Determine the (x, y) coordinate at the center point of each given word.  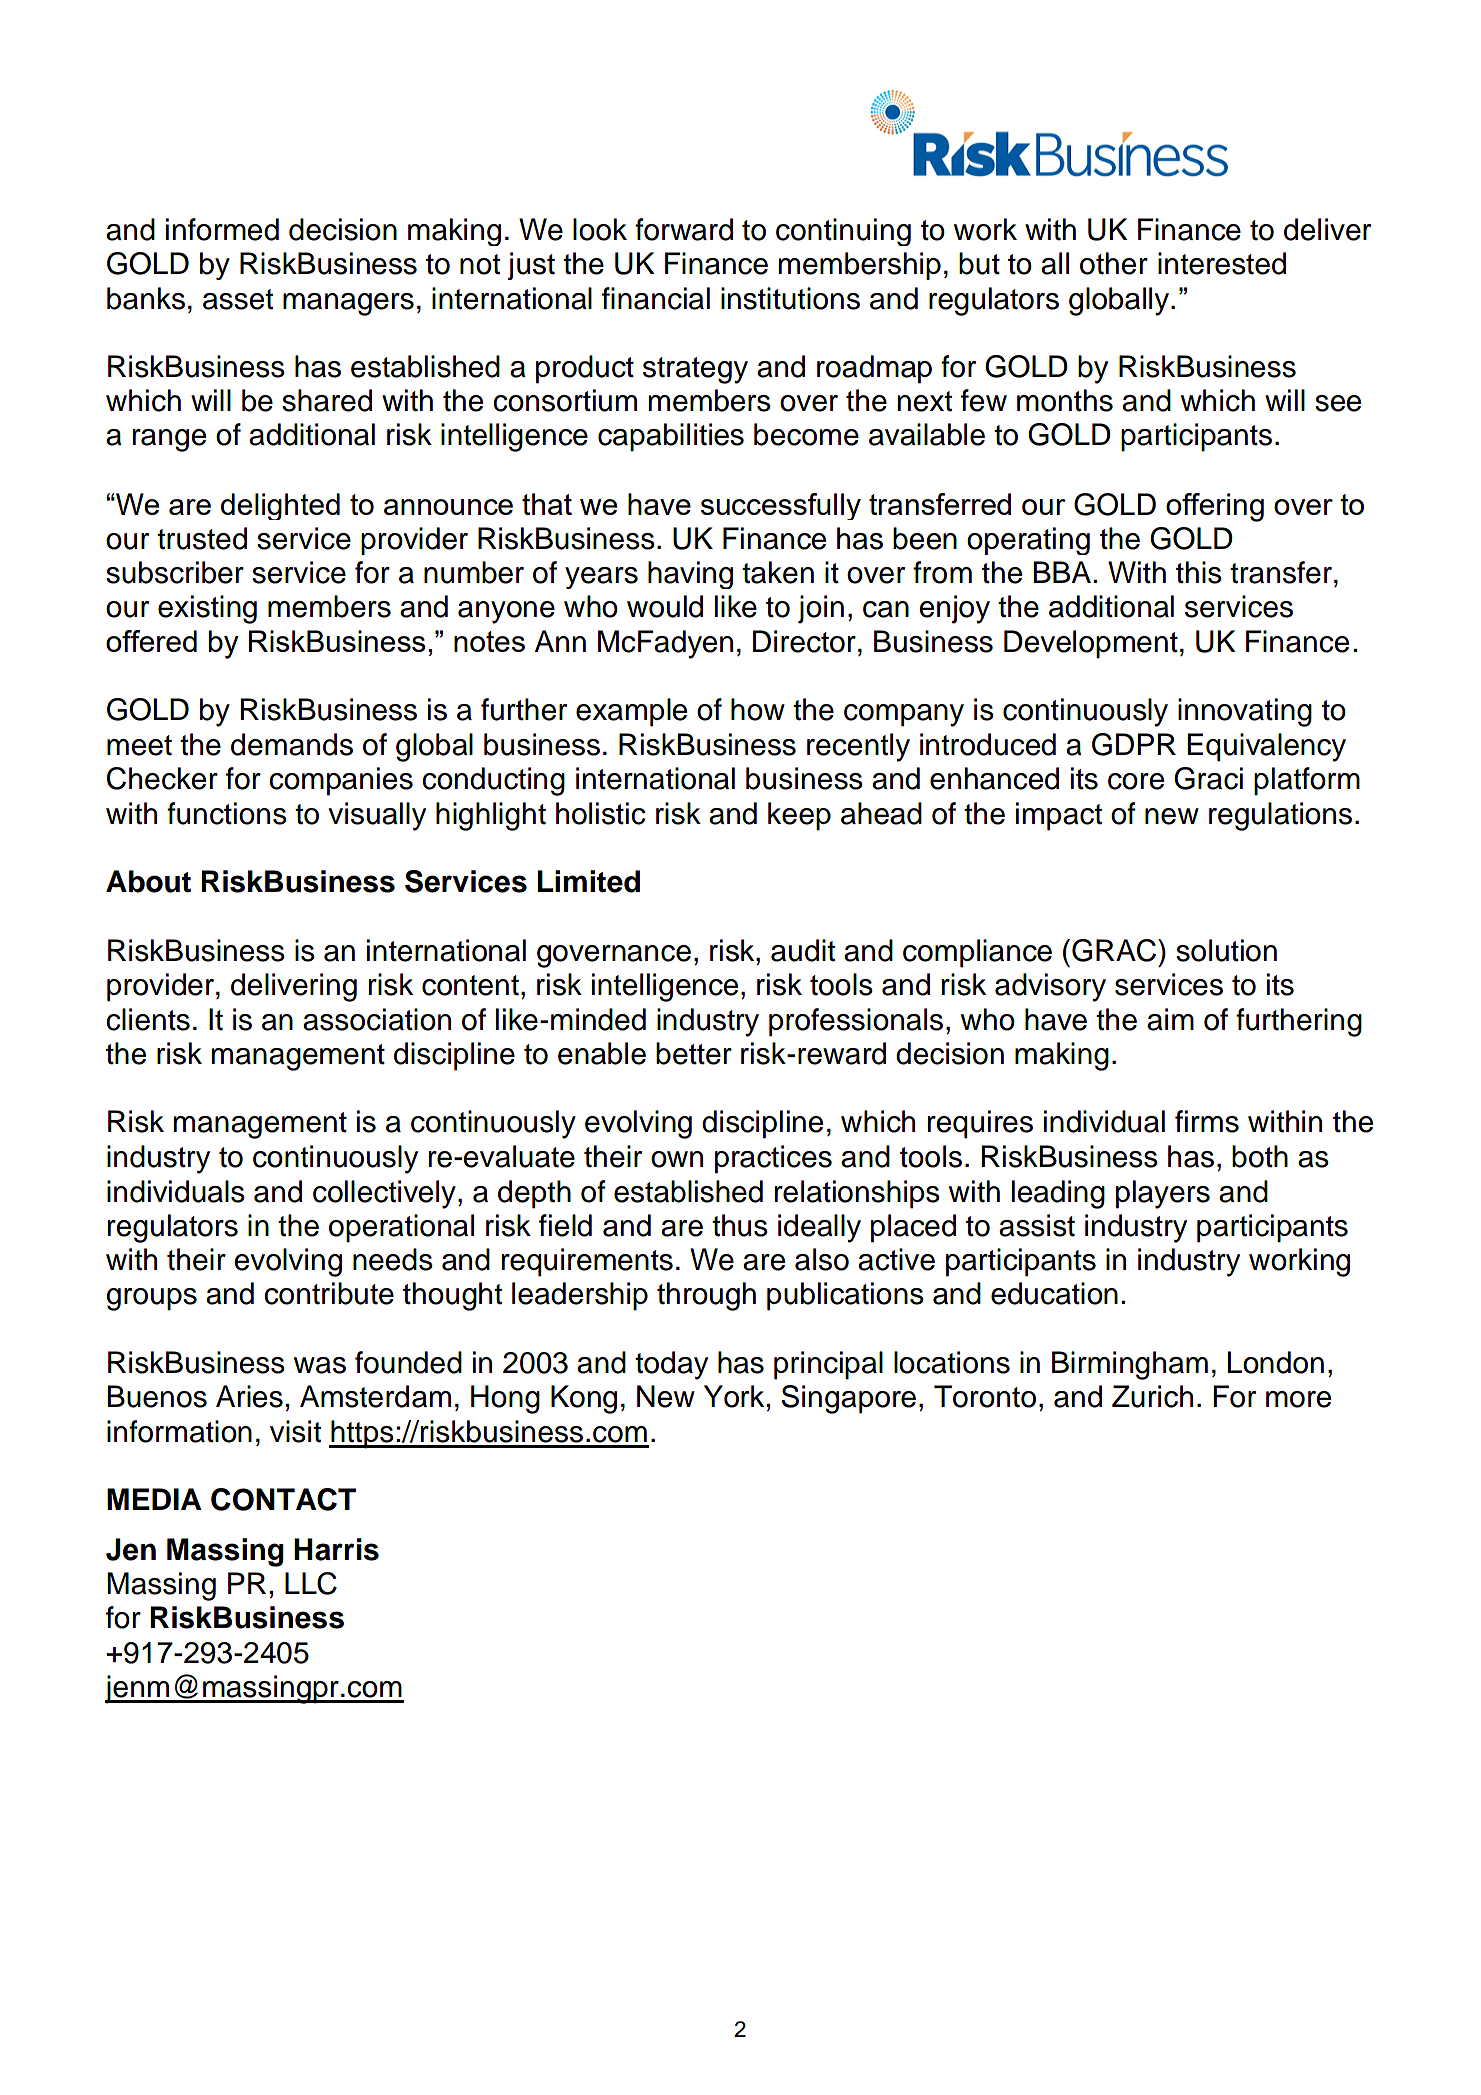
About (148, 881)
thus (740, 1225)
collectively (384, 1194)
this (1199, 572)
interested (1222, 263)
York (734, 1396)
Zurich (1152, 1396)
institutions (790, 298)
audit (803, 950)
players (1163, 1194)
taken (778, 572)
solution (1226, 950)
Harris (336, 1549)
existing (207, 609)
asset (238, 299)
